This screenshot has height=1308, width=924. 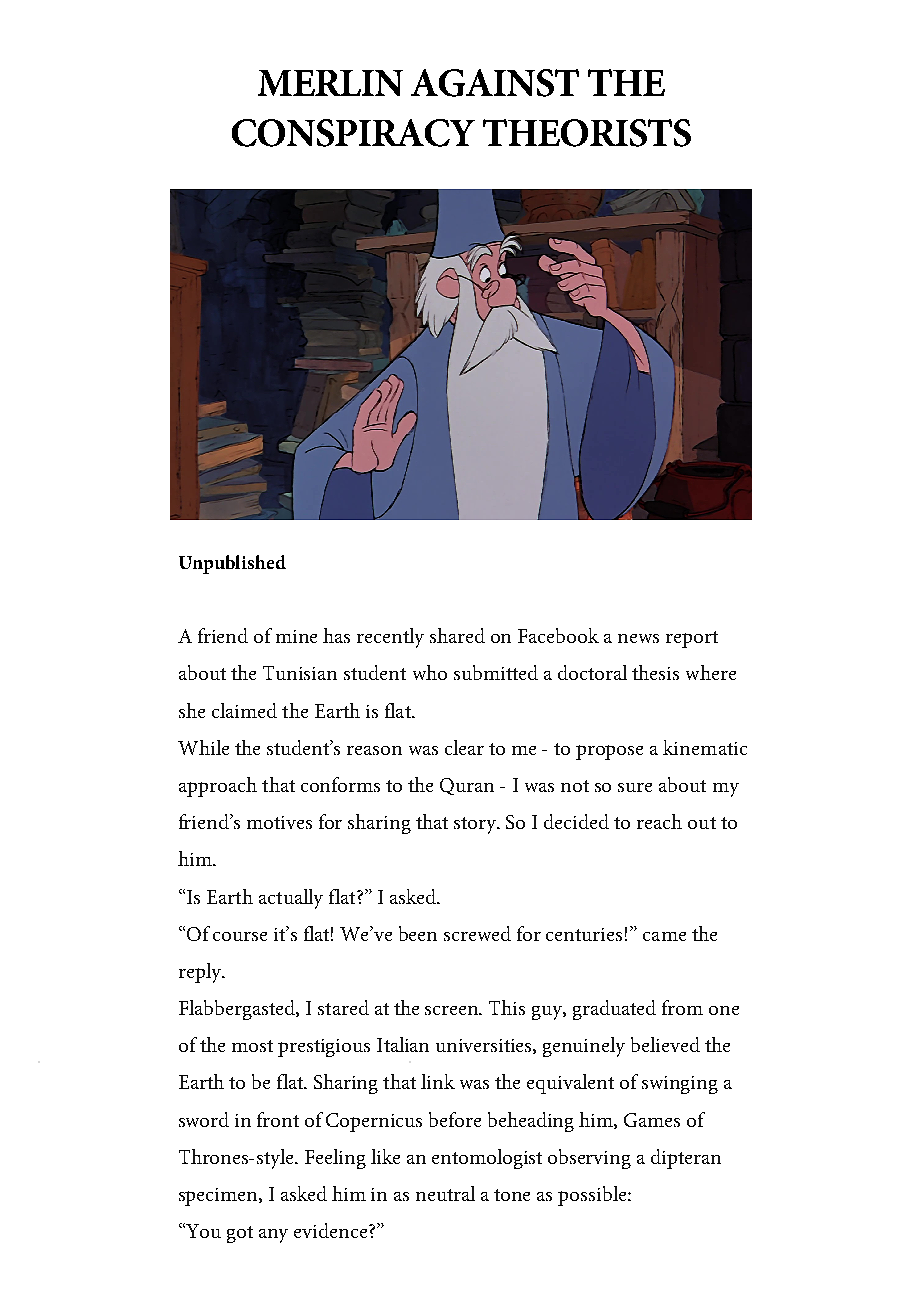 What do you see at coordinates (430, 672) in the screenshot?
I see `who` at bounding box center [430, 672].
